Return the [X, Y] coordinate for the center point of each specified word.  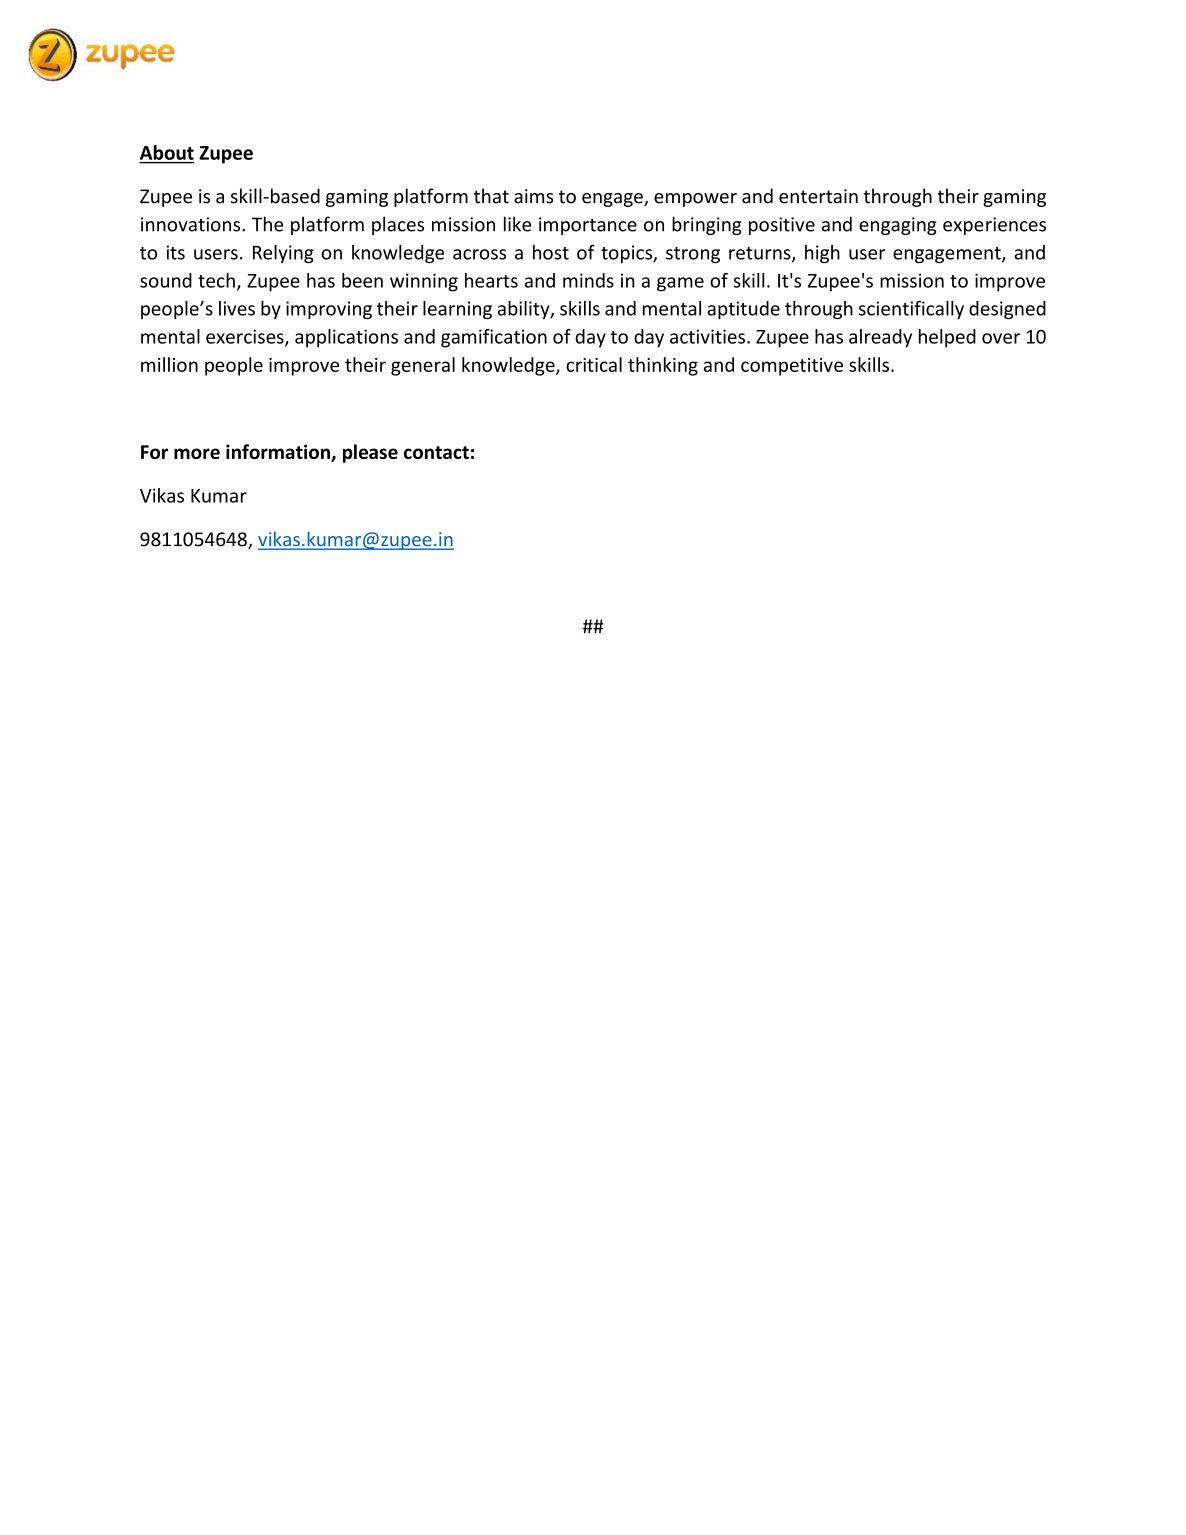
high [822, 254]
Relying [283, 254]
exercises [246, 337]
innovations [192, 224]
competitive [792, 367]
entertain [818, 196]
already [880, 338]
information [279, 453]
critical [594, 364]
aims [534, 196]
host [551, 252]
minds [588, 280]
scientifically [911, 309]
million [169, 364]
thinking [663, 366]
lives [237, 308]
